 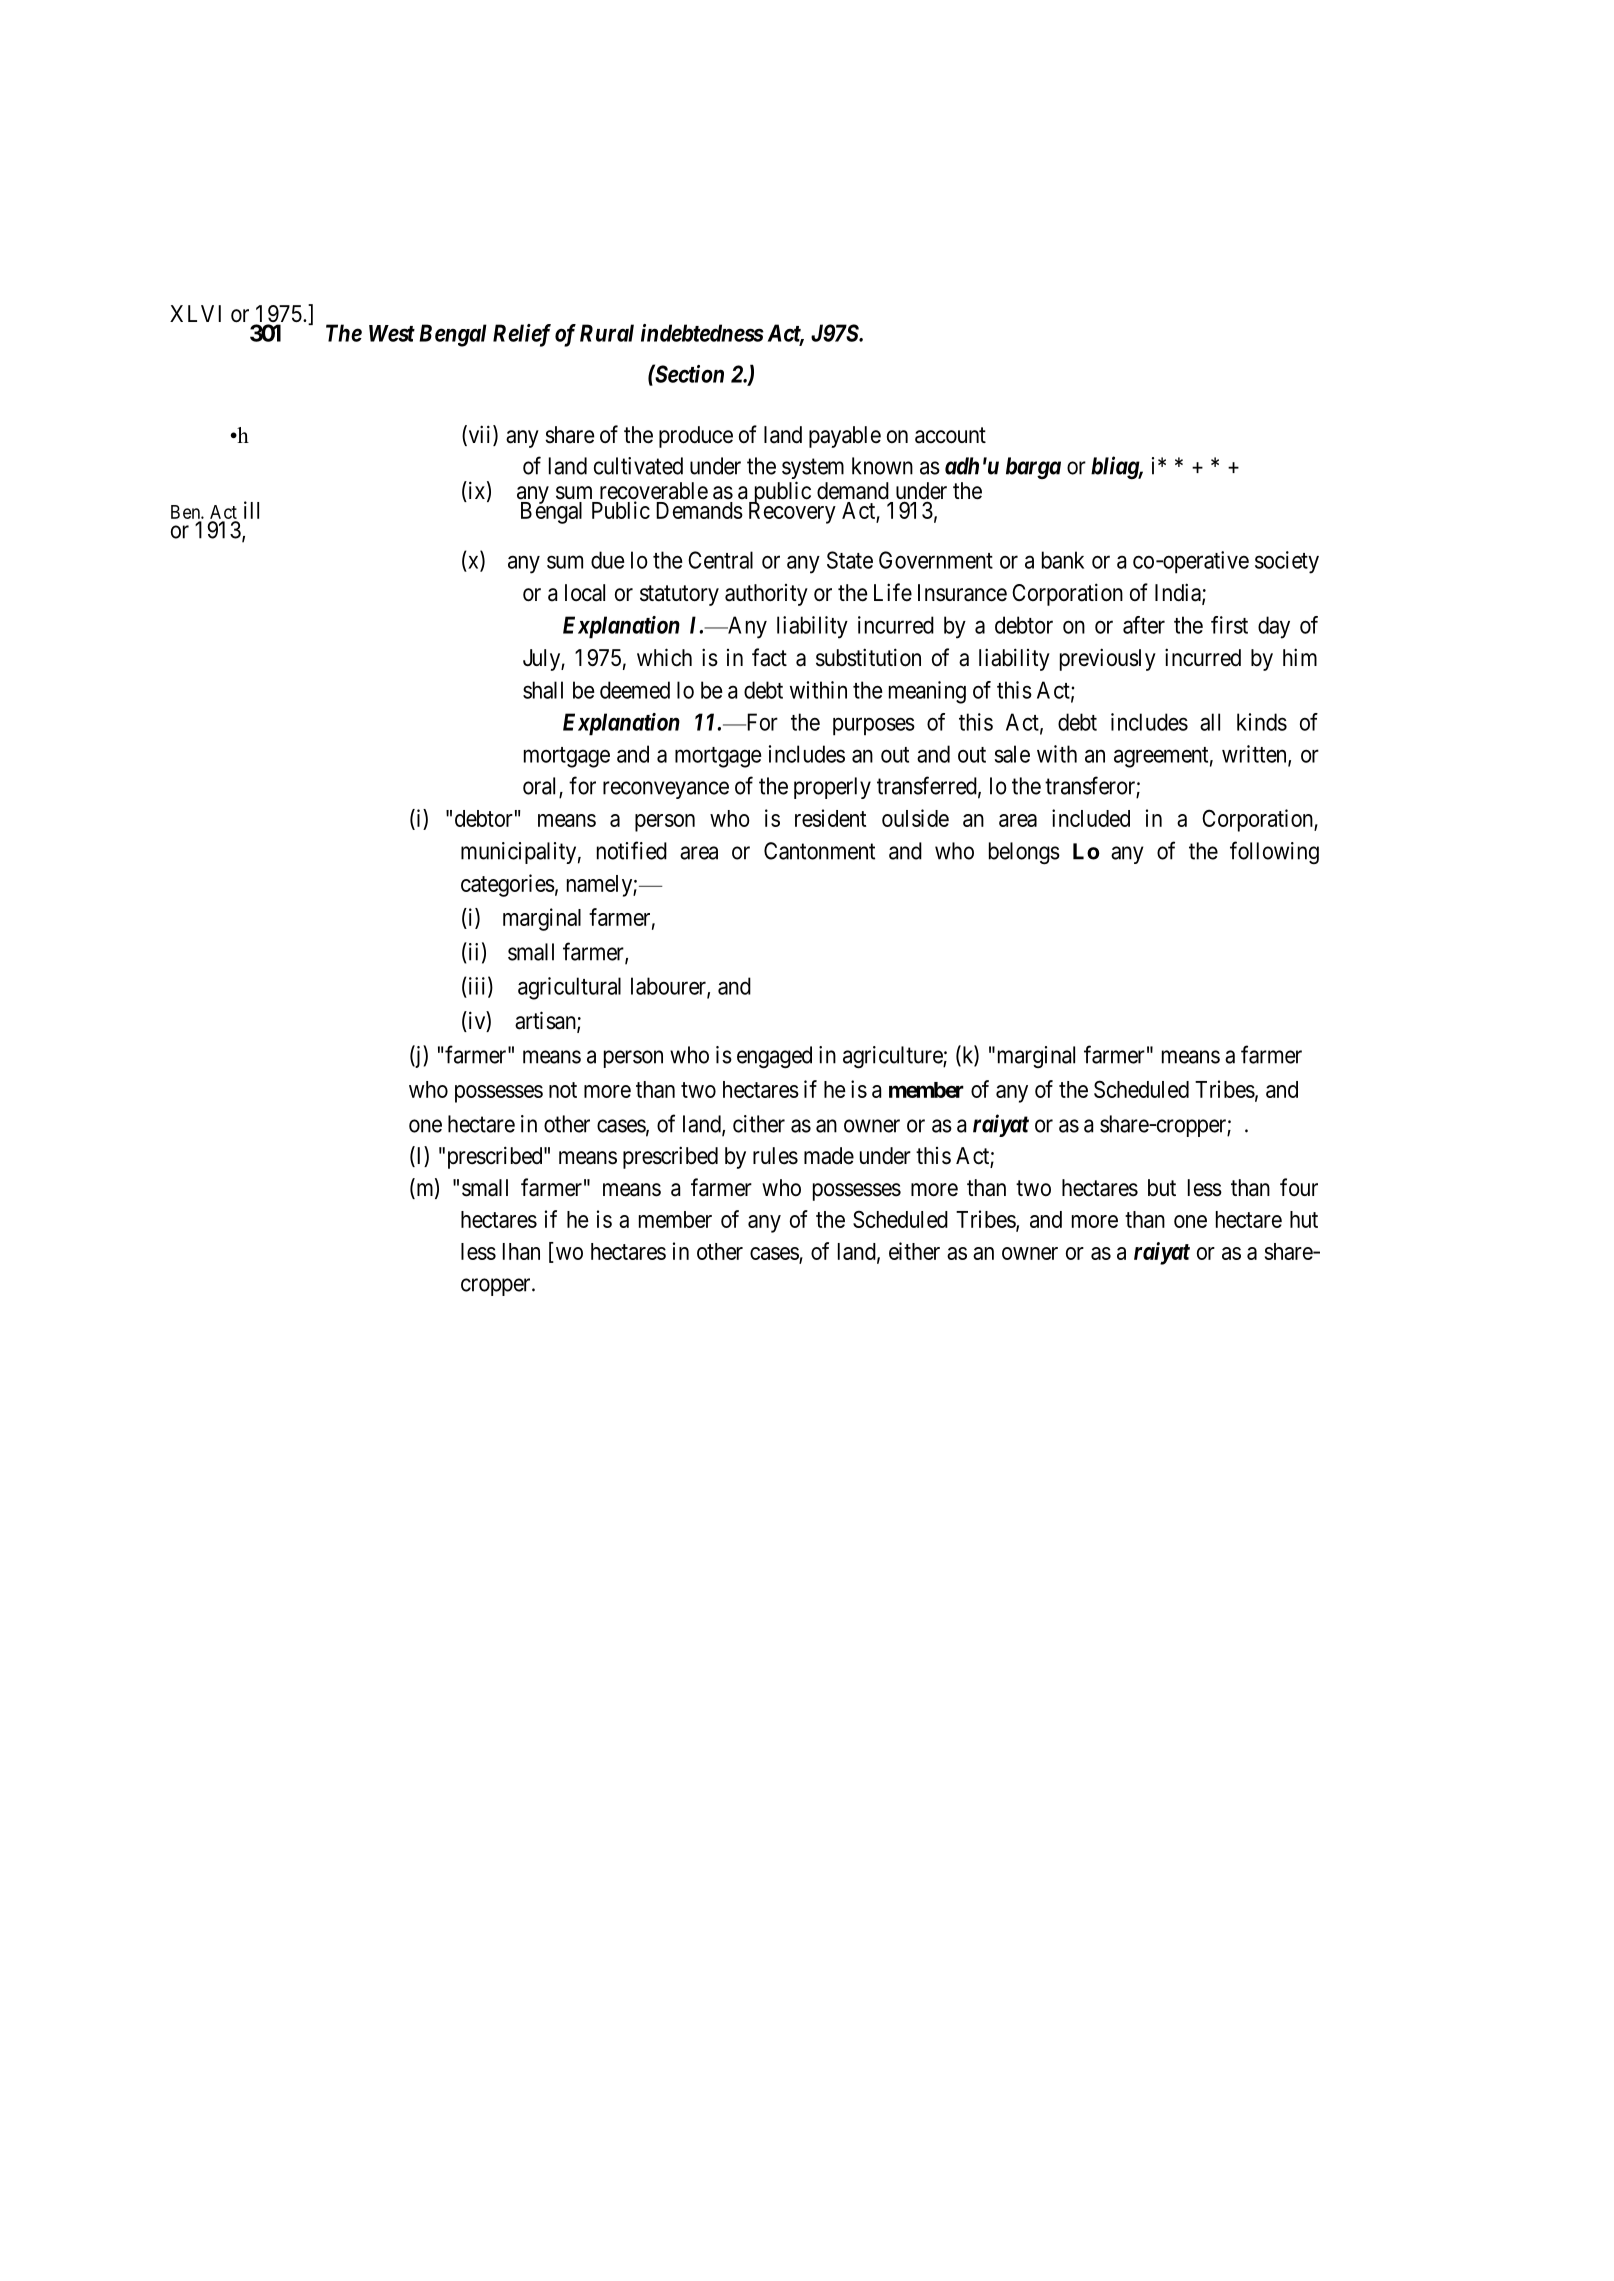 What do you see at coordinates (950, 435) in the page?
I see `account` at bounding box center [950, 435].
